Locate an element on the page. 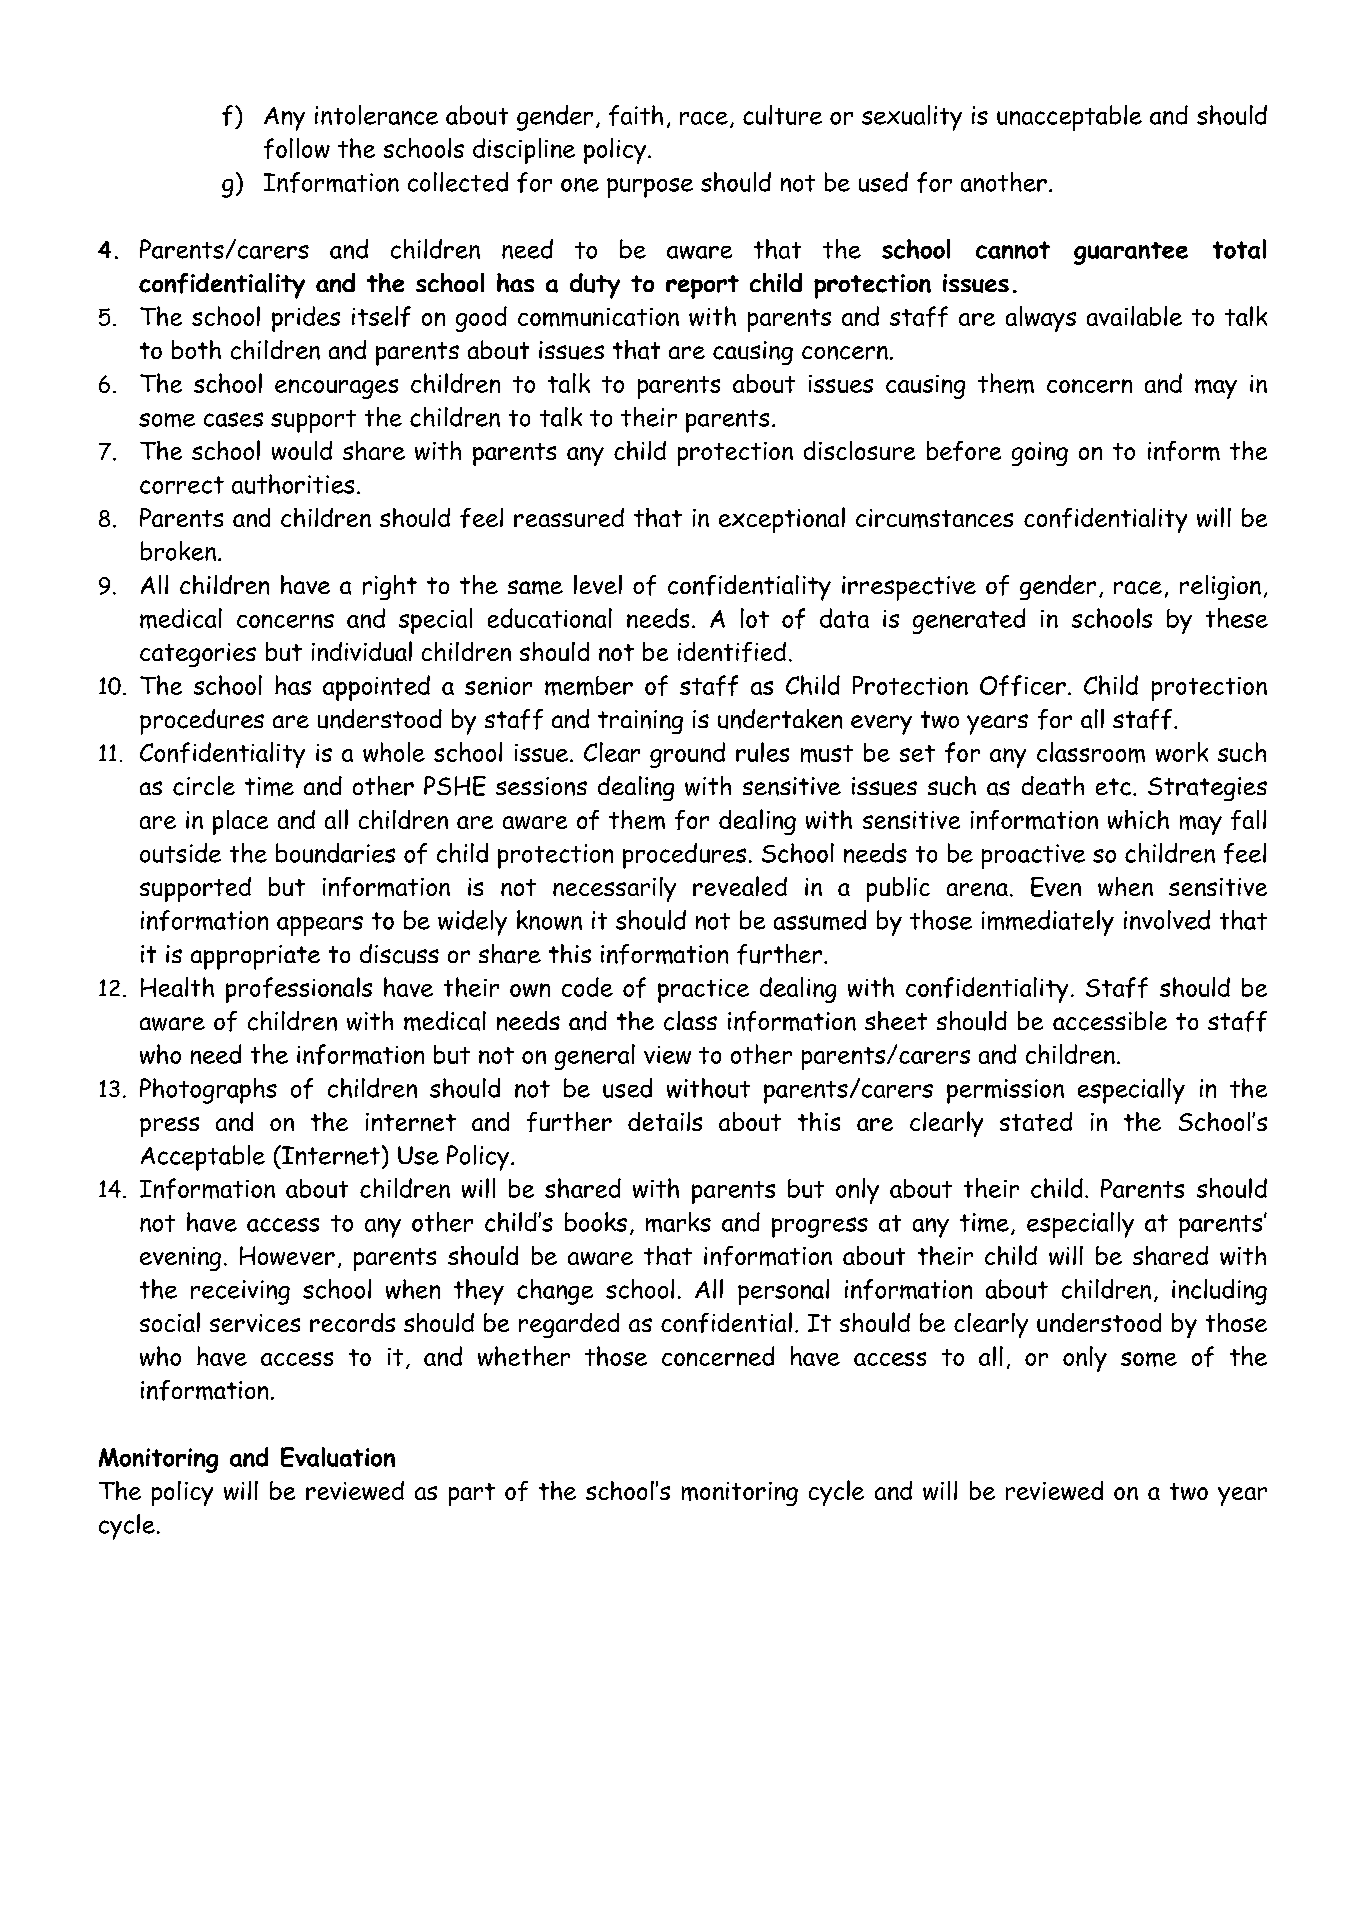  Evaluation is located at coordinates (338, 1457).
